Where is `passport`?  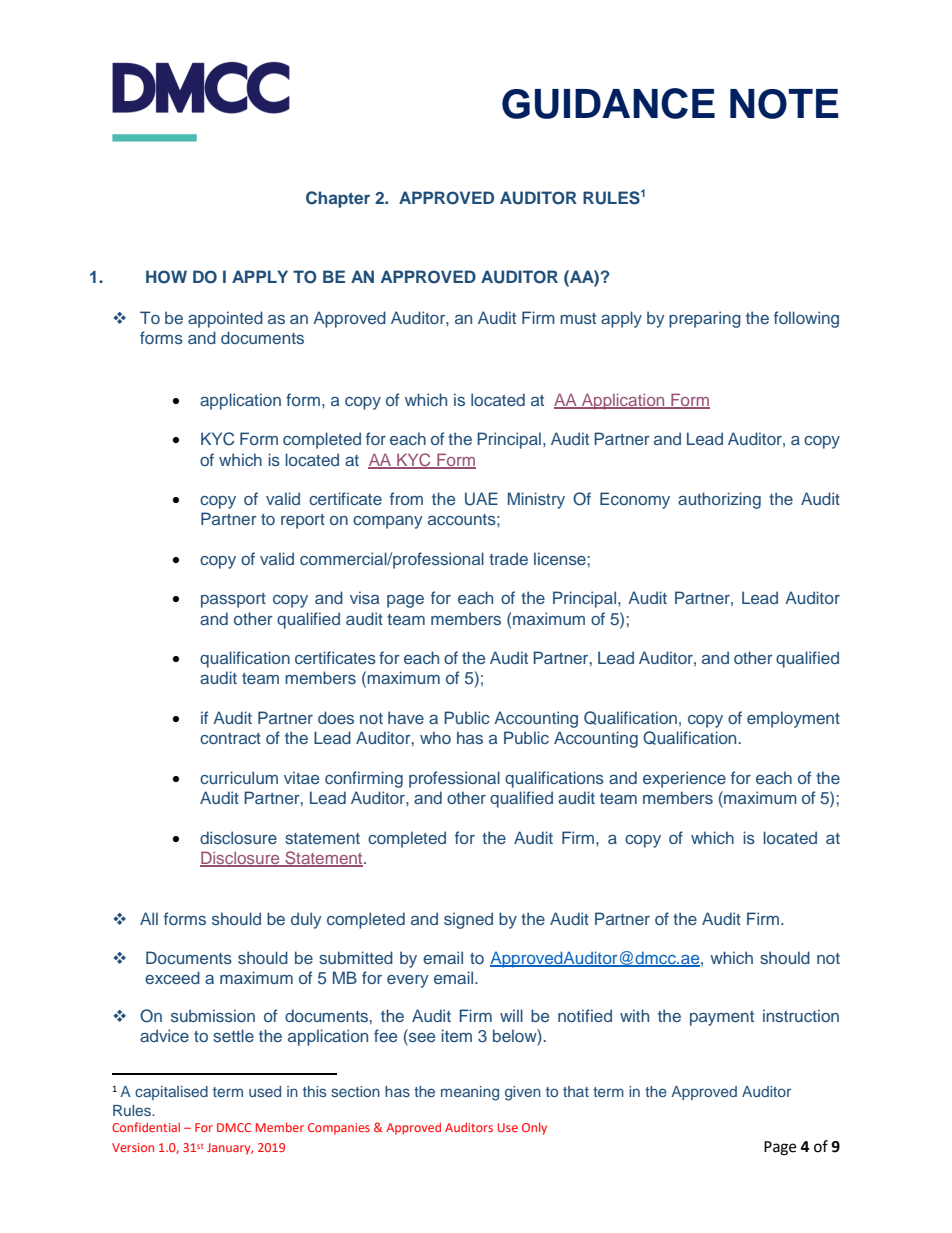
passport is located at coordinates (233, 600).
